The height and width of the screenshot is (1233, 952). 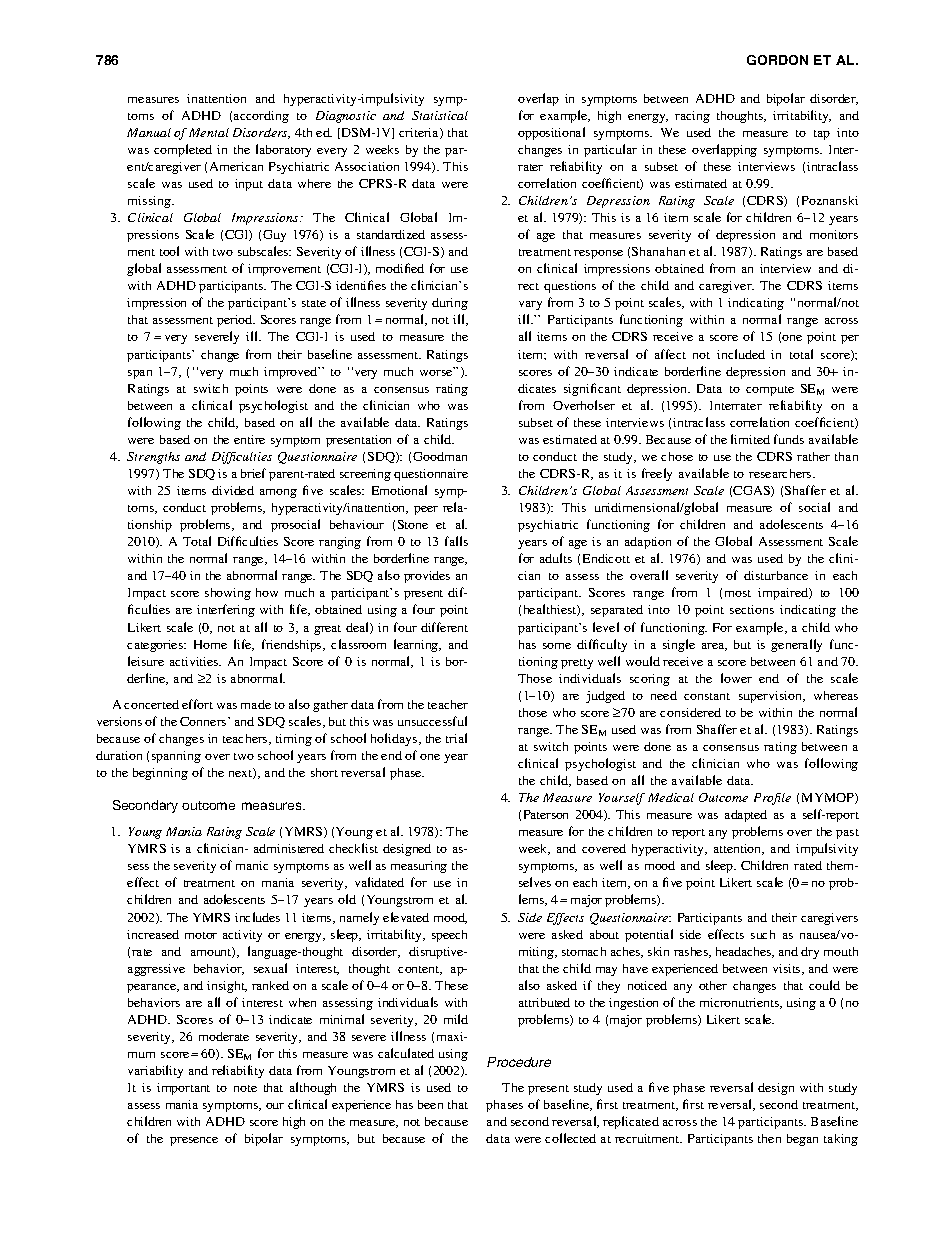 I want to click on GORDON, so click(x=777, y=60).
